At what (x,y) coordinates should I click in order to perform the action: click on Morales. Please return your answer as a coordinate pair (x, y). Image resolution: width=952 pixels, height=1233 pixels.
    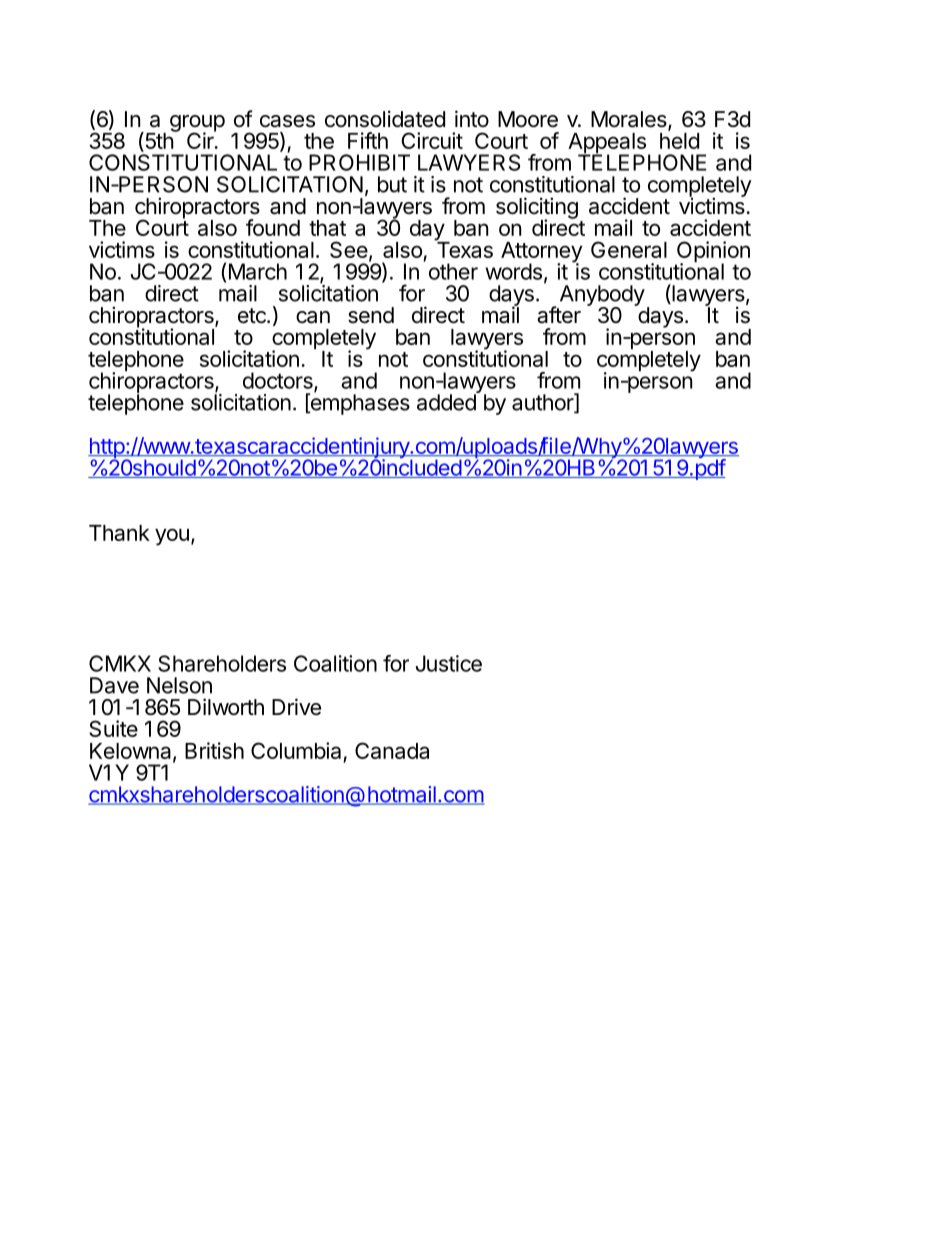
    Looking at the image, I should click on (630, 120).
